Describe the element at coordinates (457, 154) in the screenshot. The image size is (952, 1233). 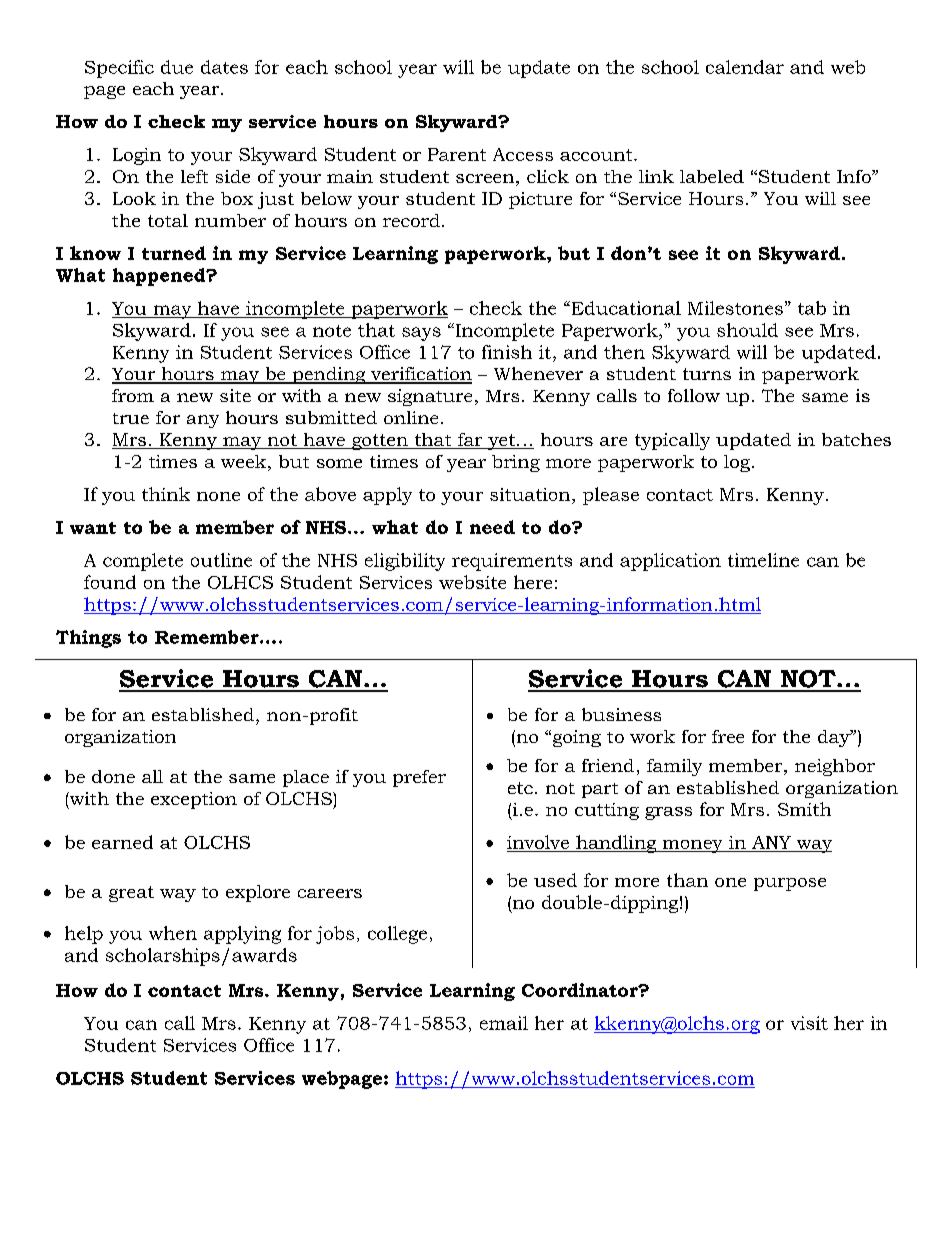
I see `Parent` at that location.
